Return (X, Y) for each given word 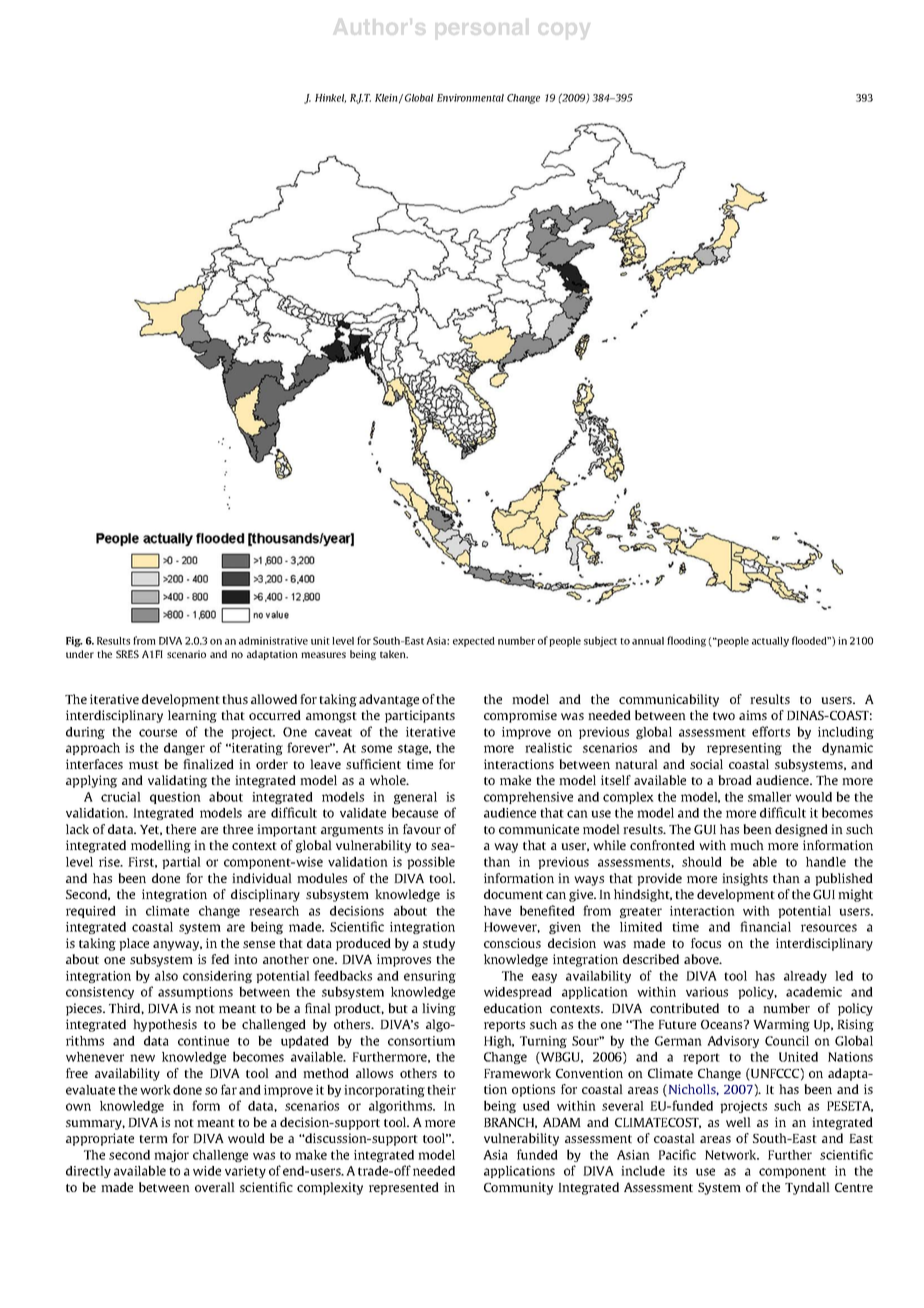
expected (474, 642)
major (171, 1156)
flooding (686, 641)
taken (394, 654)
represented (404, 1188)
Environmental (470, 98)
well (738, 1122)
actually (770, 642)
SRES (127, 654)
